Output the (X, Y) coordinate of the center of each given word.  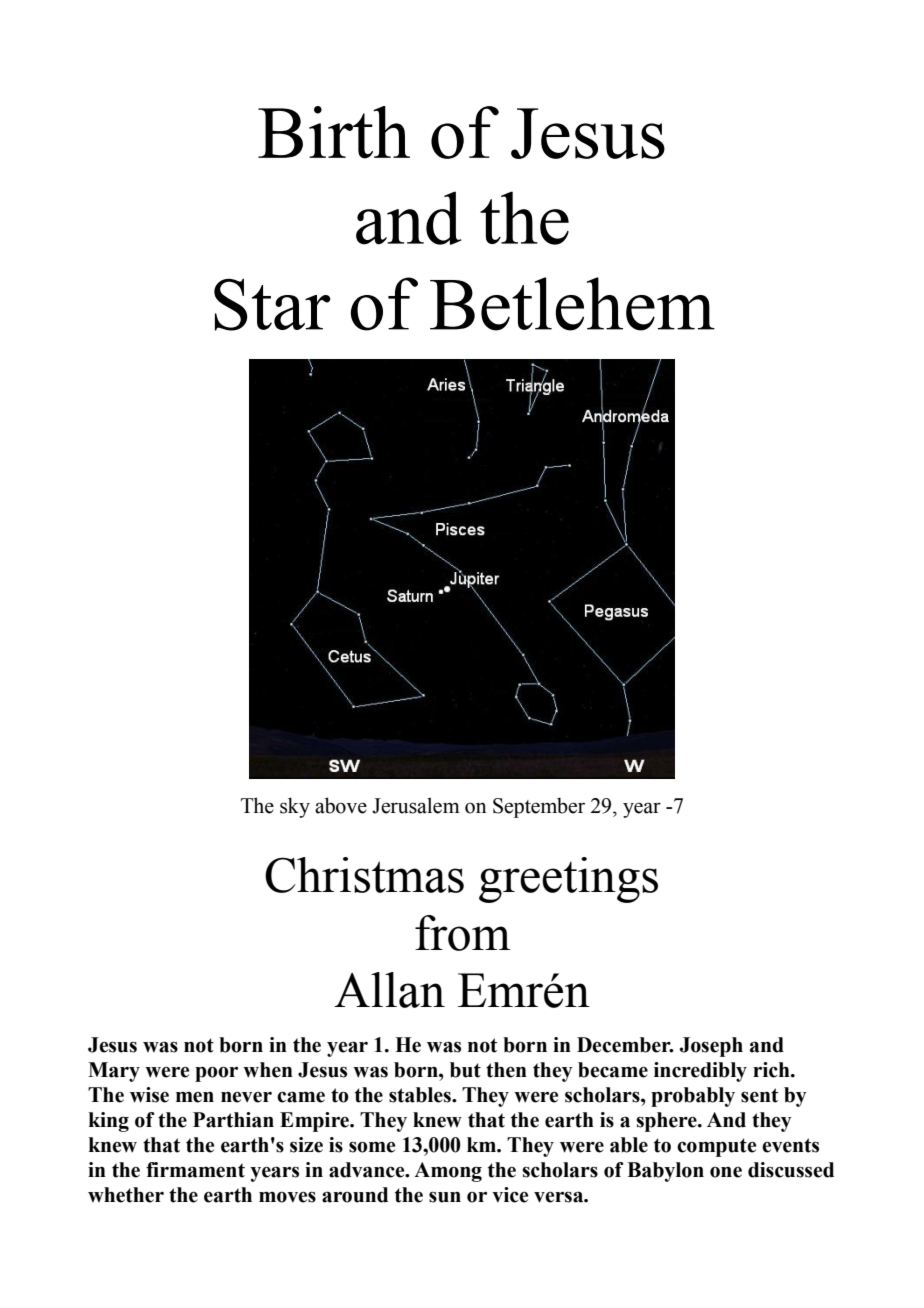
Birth (334, 132)
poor (216, 1074)
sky (295, 807)
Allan (389, 990)
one (726, 1172)
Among (448, 1172)
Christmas (364, 875)
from (463, 933)
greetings (568, 880)
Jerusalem (416, 805)
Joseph (711, 1047)
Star (272, 305)
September (539, 807)
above (341, 805)
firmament (195, 1170)
